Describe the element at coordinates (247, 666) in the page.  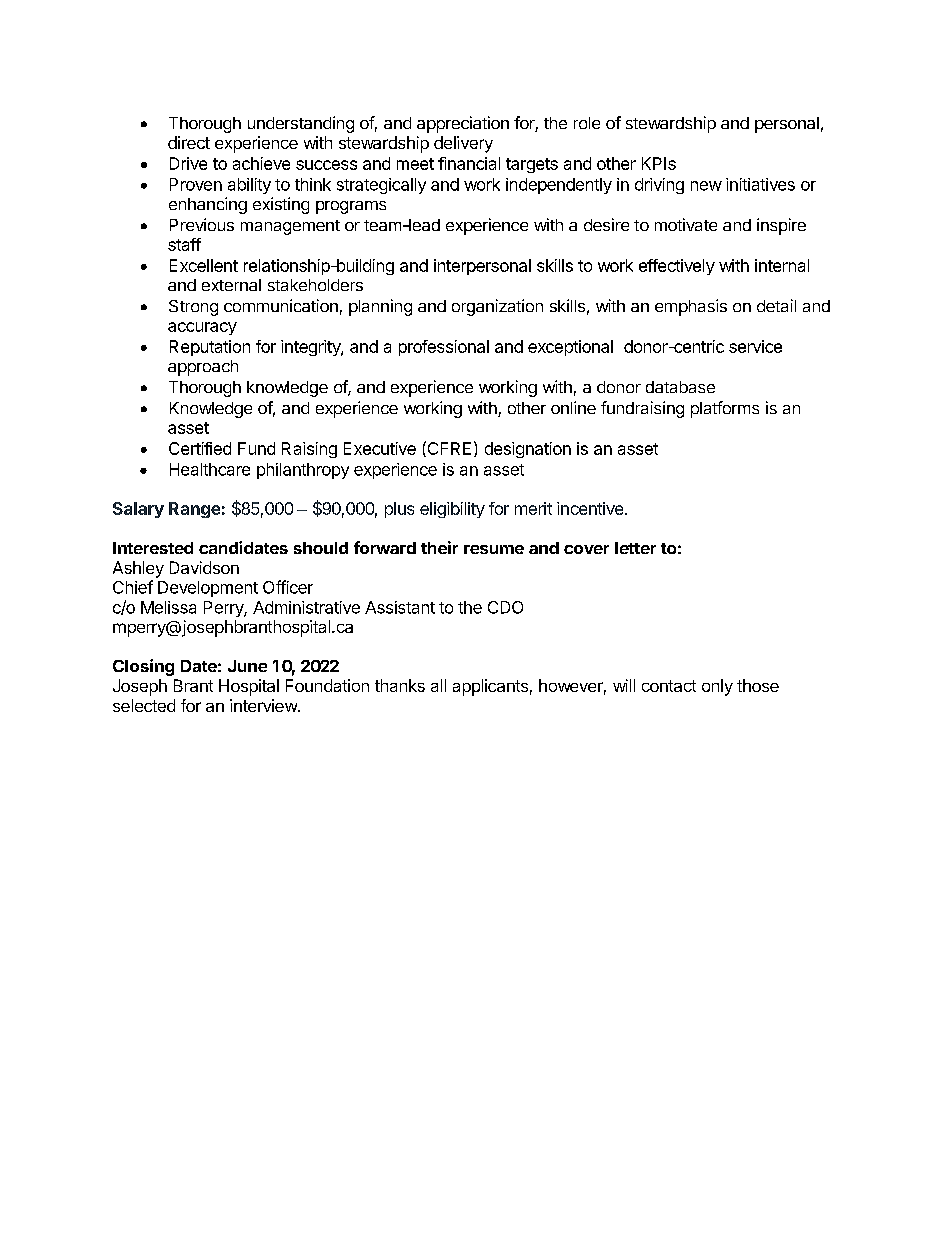
I see `June` at that location.
